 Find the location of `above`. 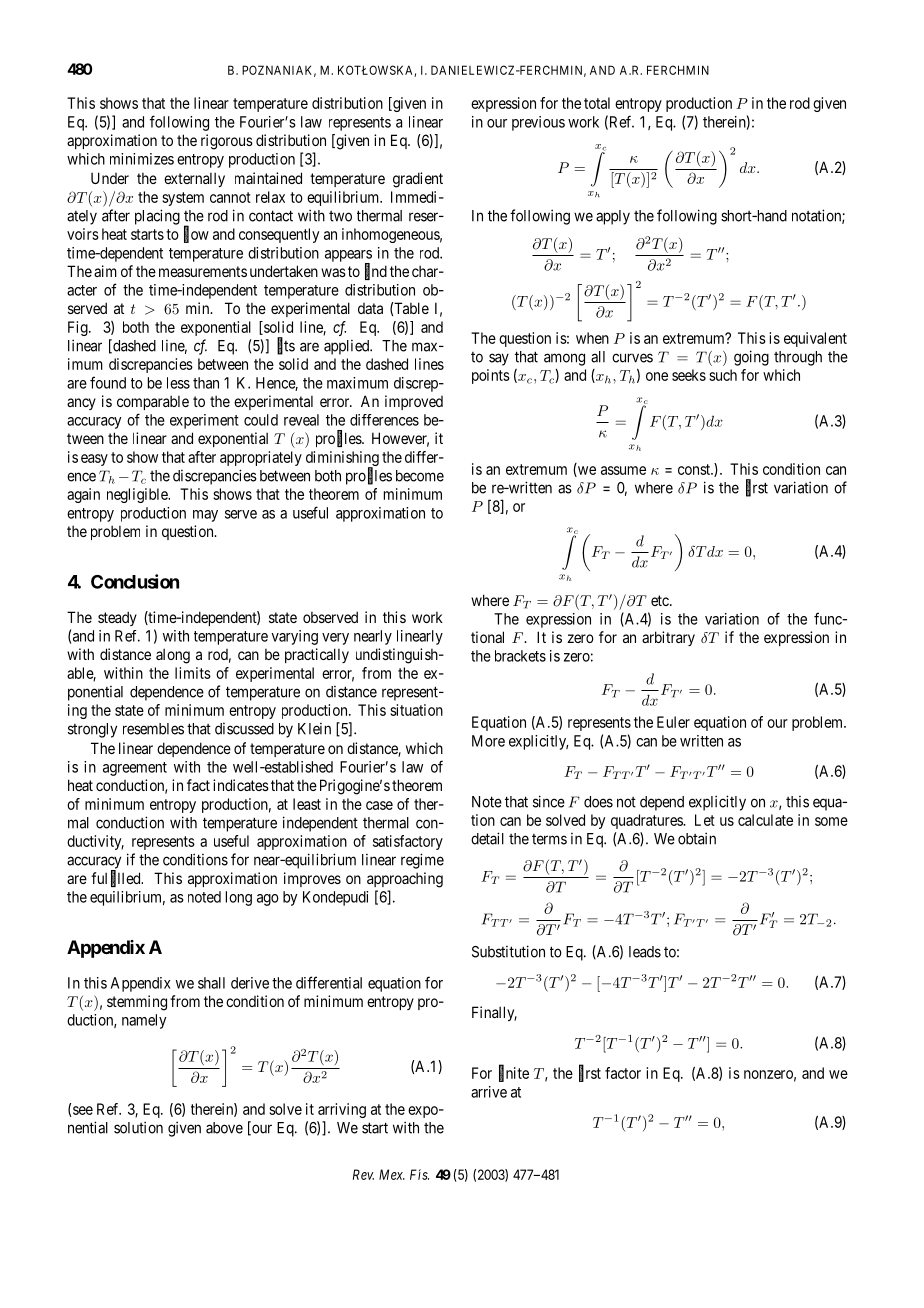

above is located at coordinates (224, 1128).
